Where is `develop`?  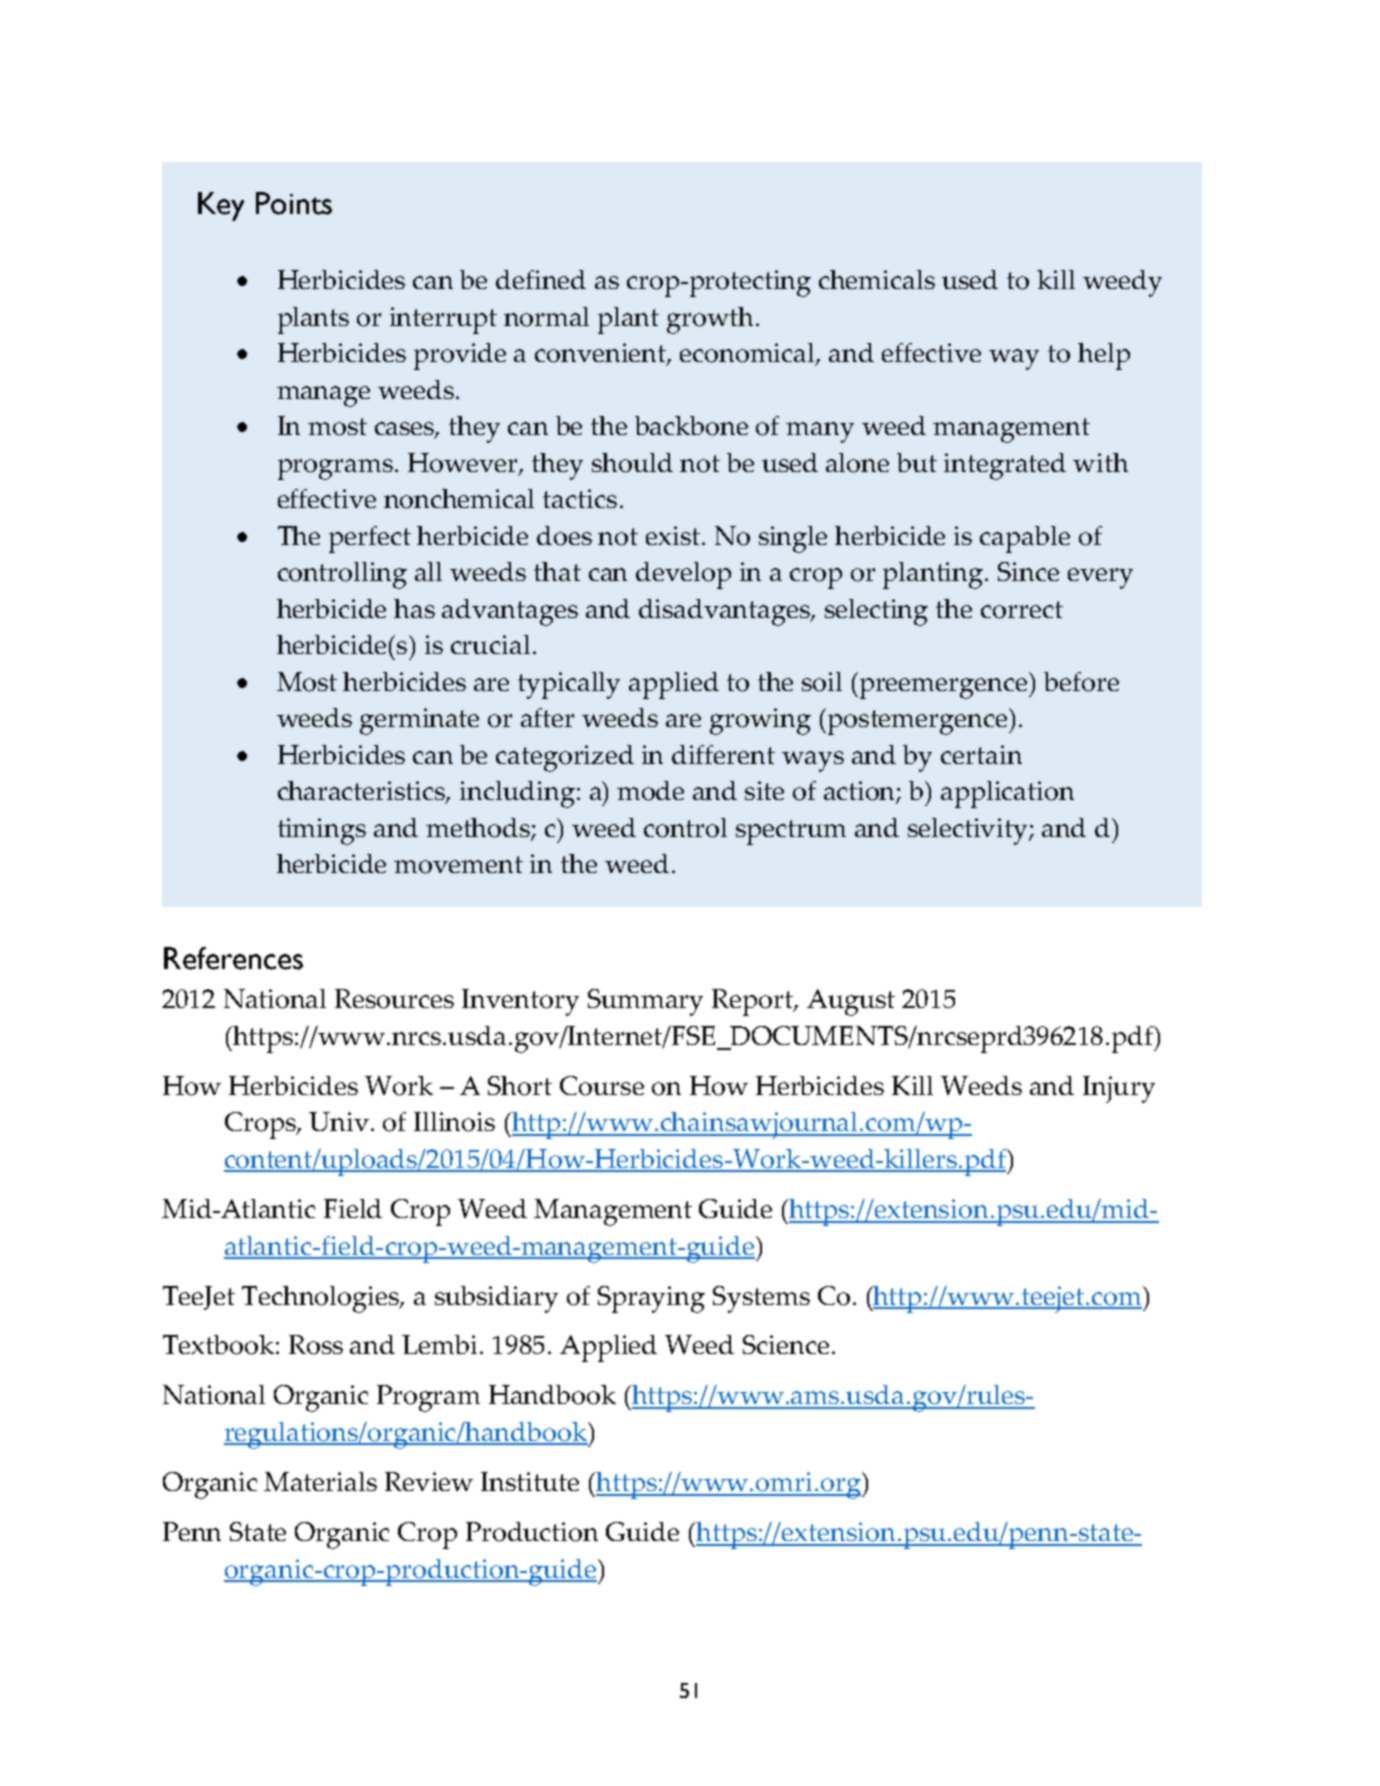 develop is located at coordinates (683, 575).
